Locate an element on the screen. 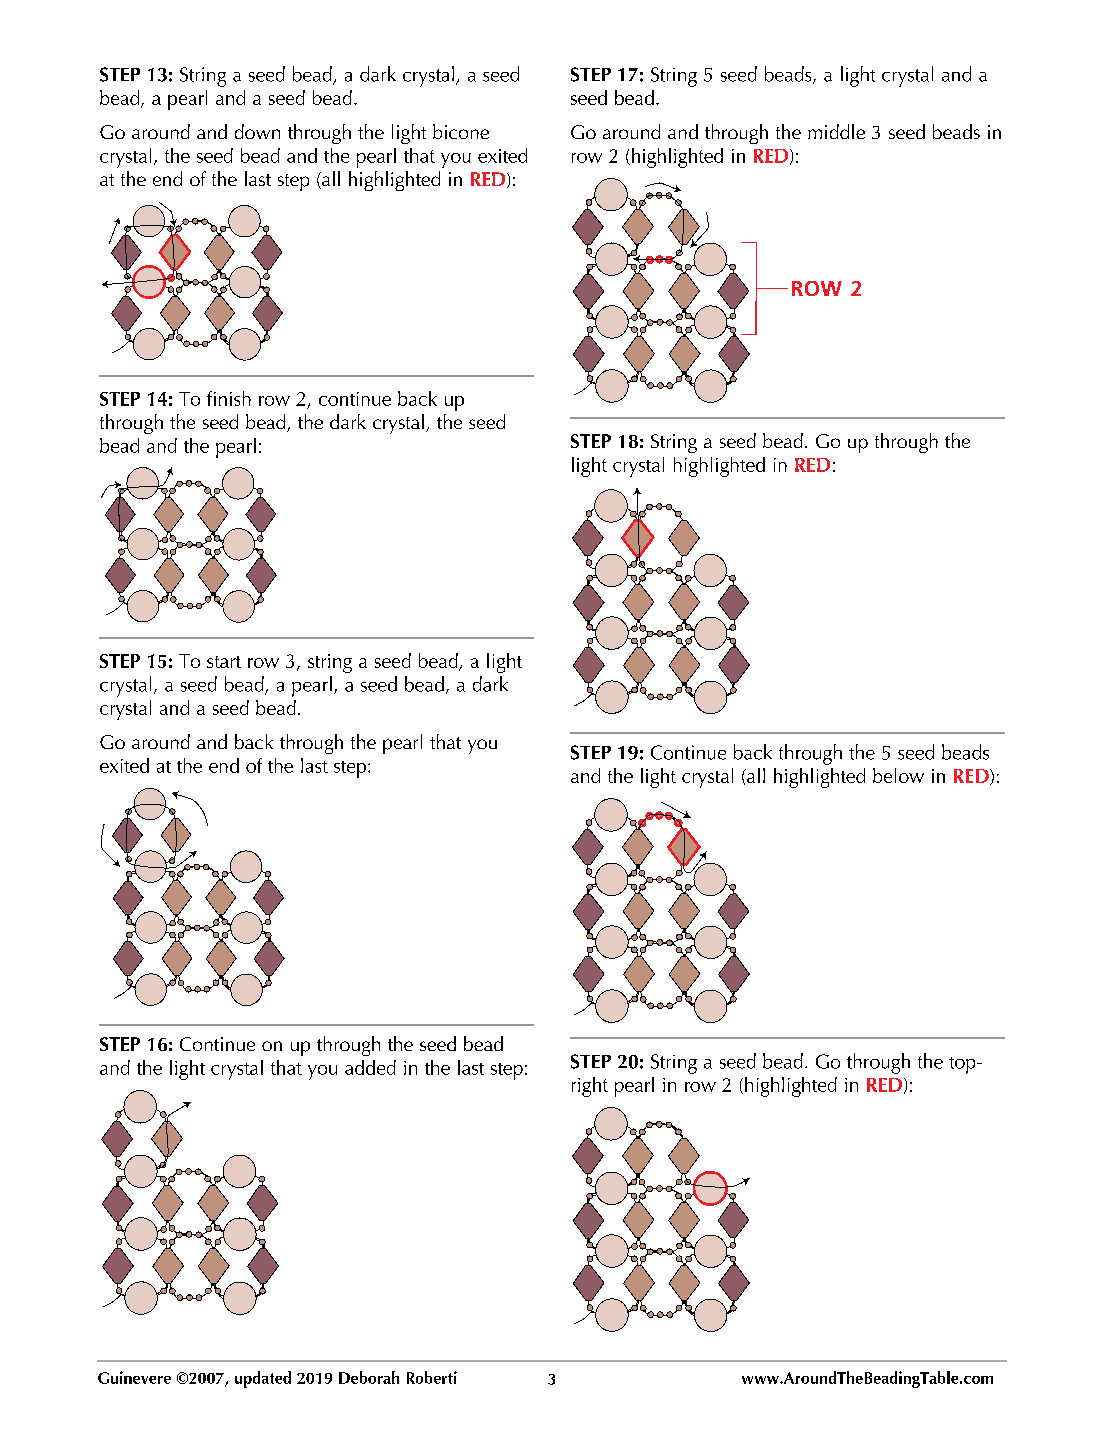  middle is located at coordinates (836, 131).
